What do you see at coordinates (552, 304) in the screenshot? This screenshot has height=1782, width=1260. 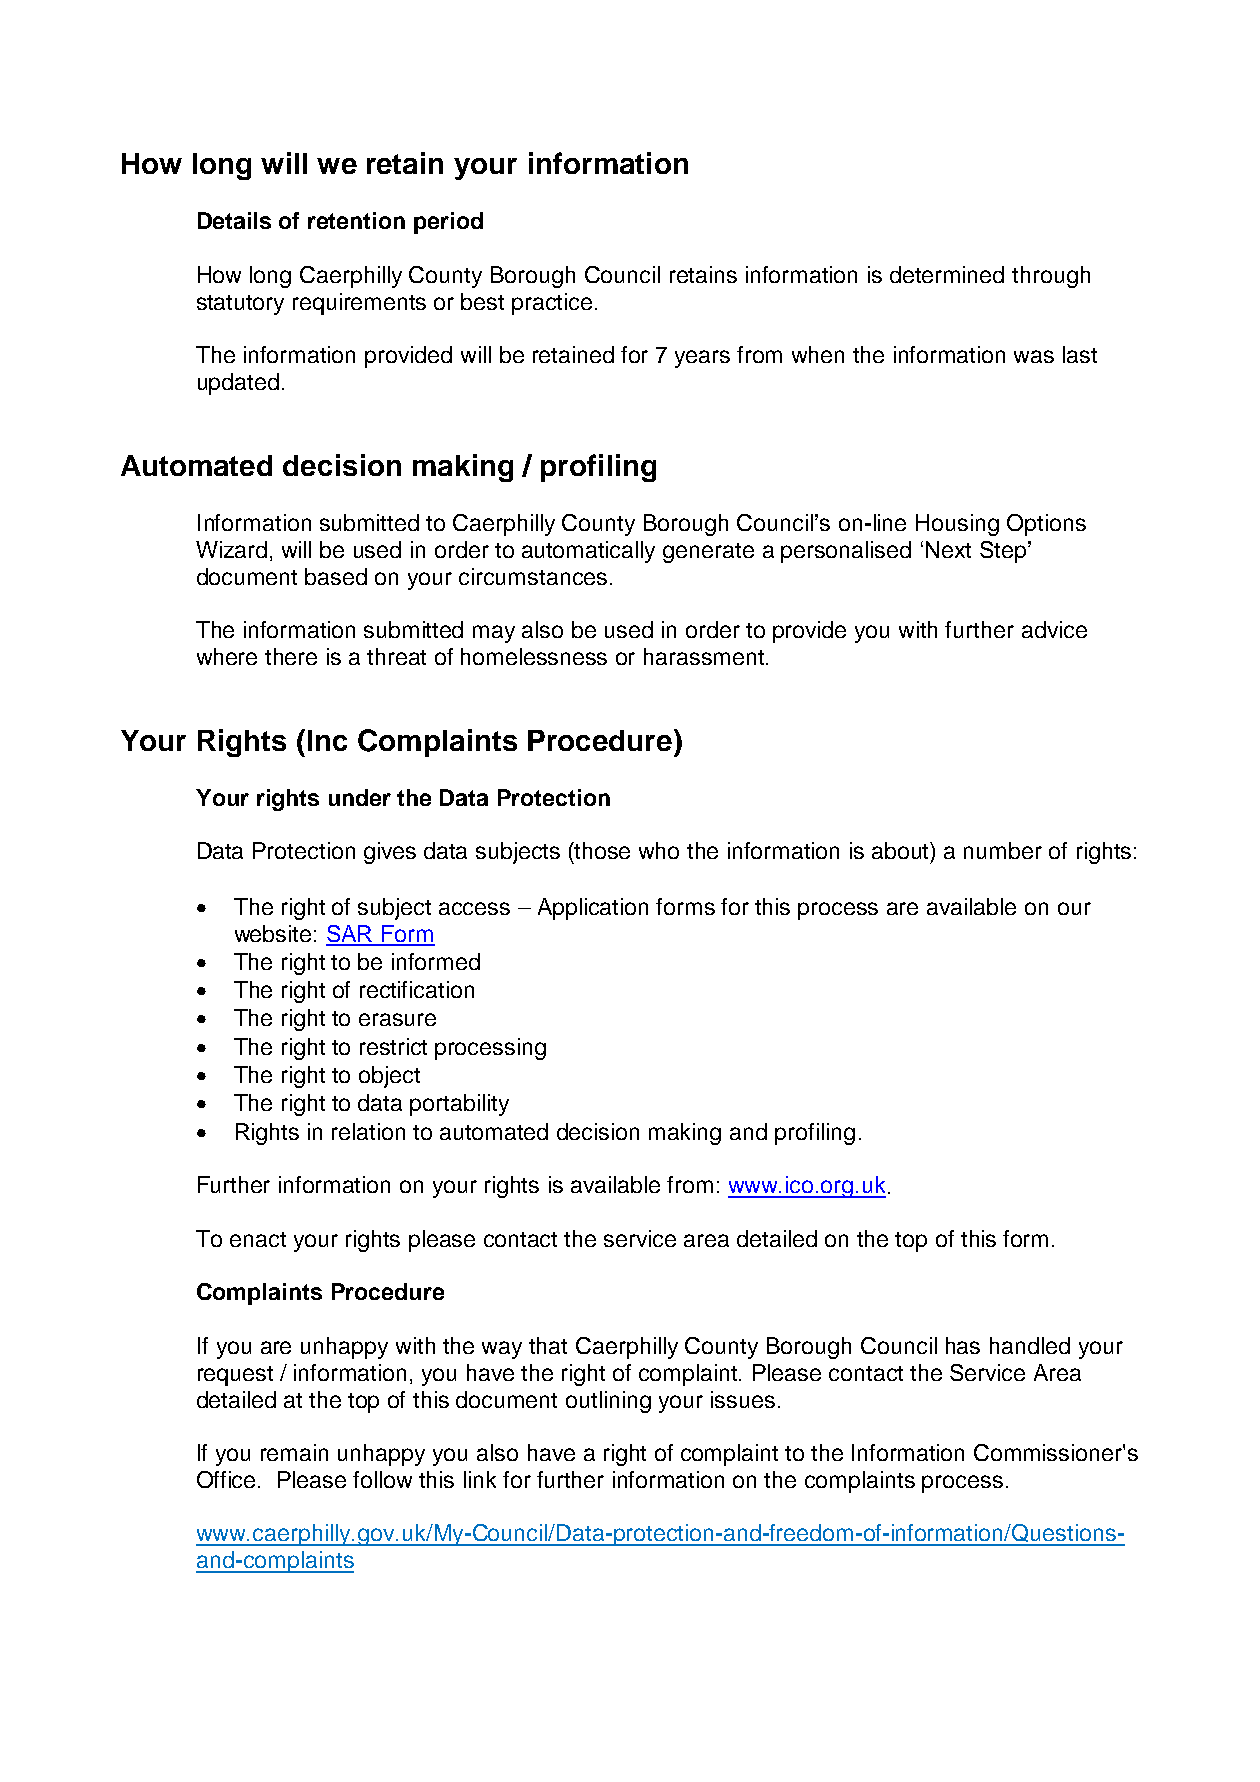 I see `practice` at bounding box center [552, 304].
